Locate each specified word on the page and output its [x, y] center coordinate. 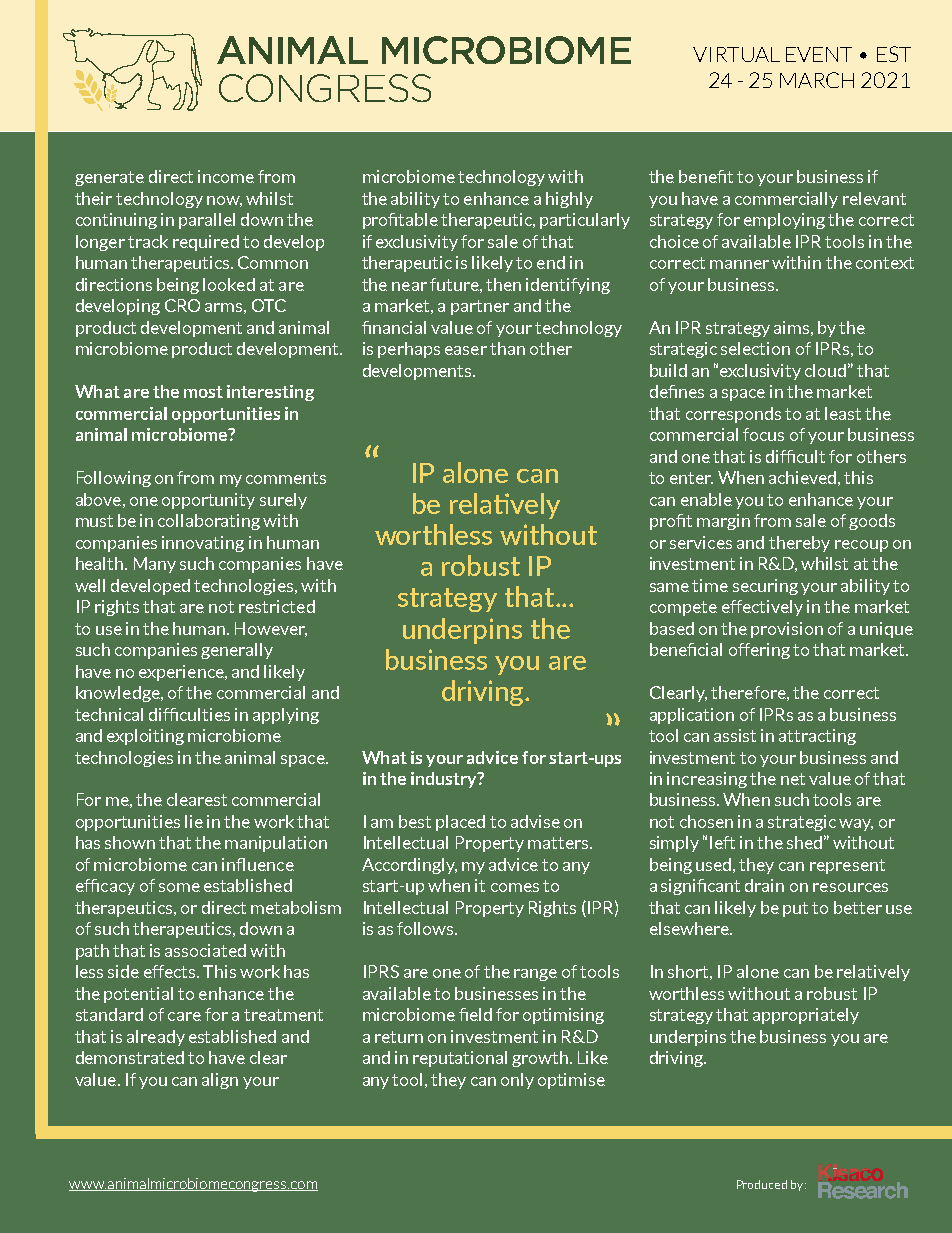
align [220, 1081]
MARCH [817, 80]
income [226, 176]
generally [237, 651]
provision [787, 630]
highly [569, 200]
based [672, 628]
